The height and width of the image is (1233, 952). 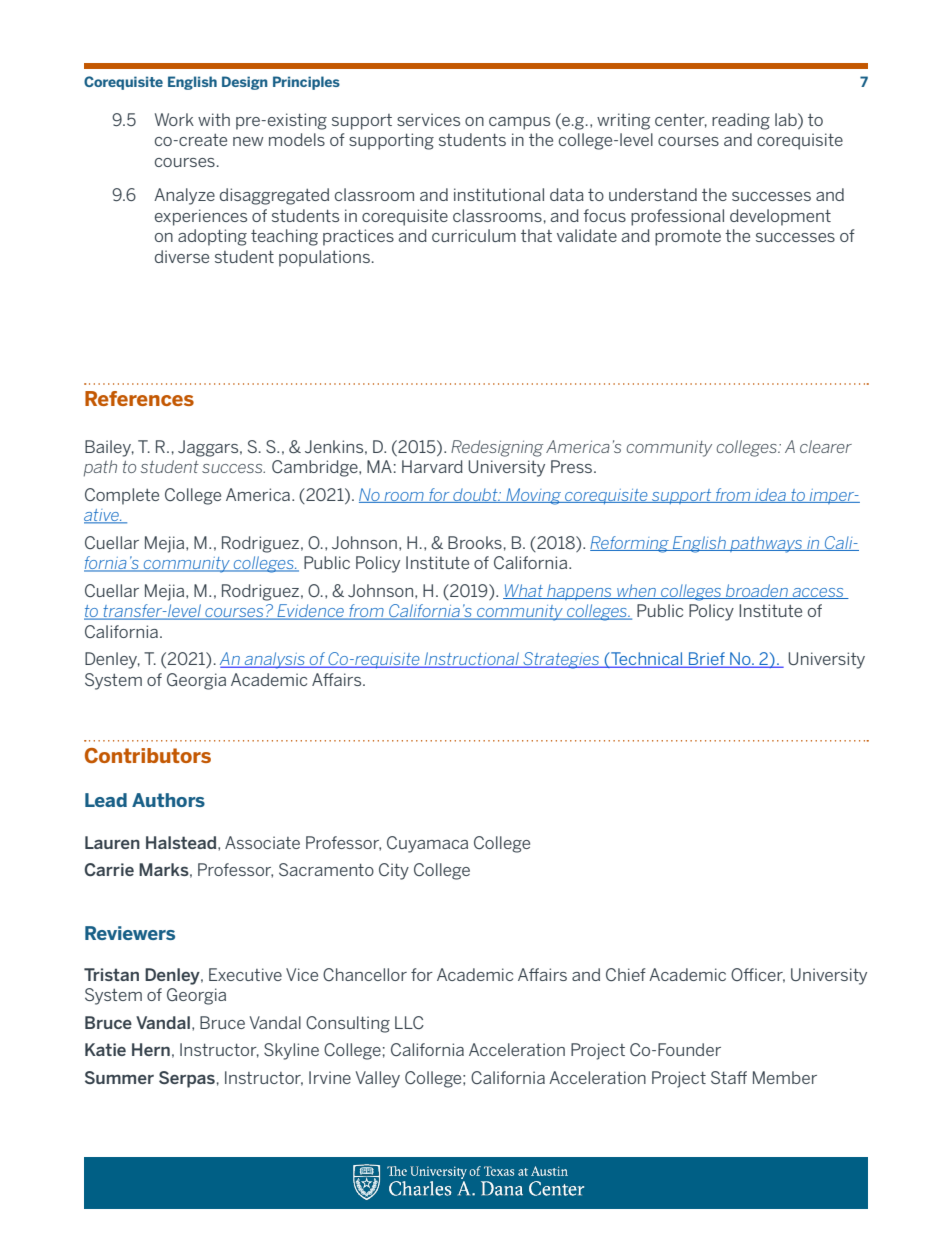 What do you see at coordinates (409, 1022) in the image?
I see `LLC` at bounding box center [409, 1022].
